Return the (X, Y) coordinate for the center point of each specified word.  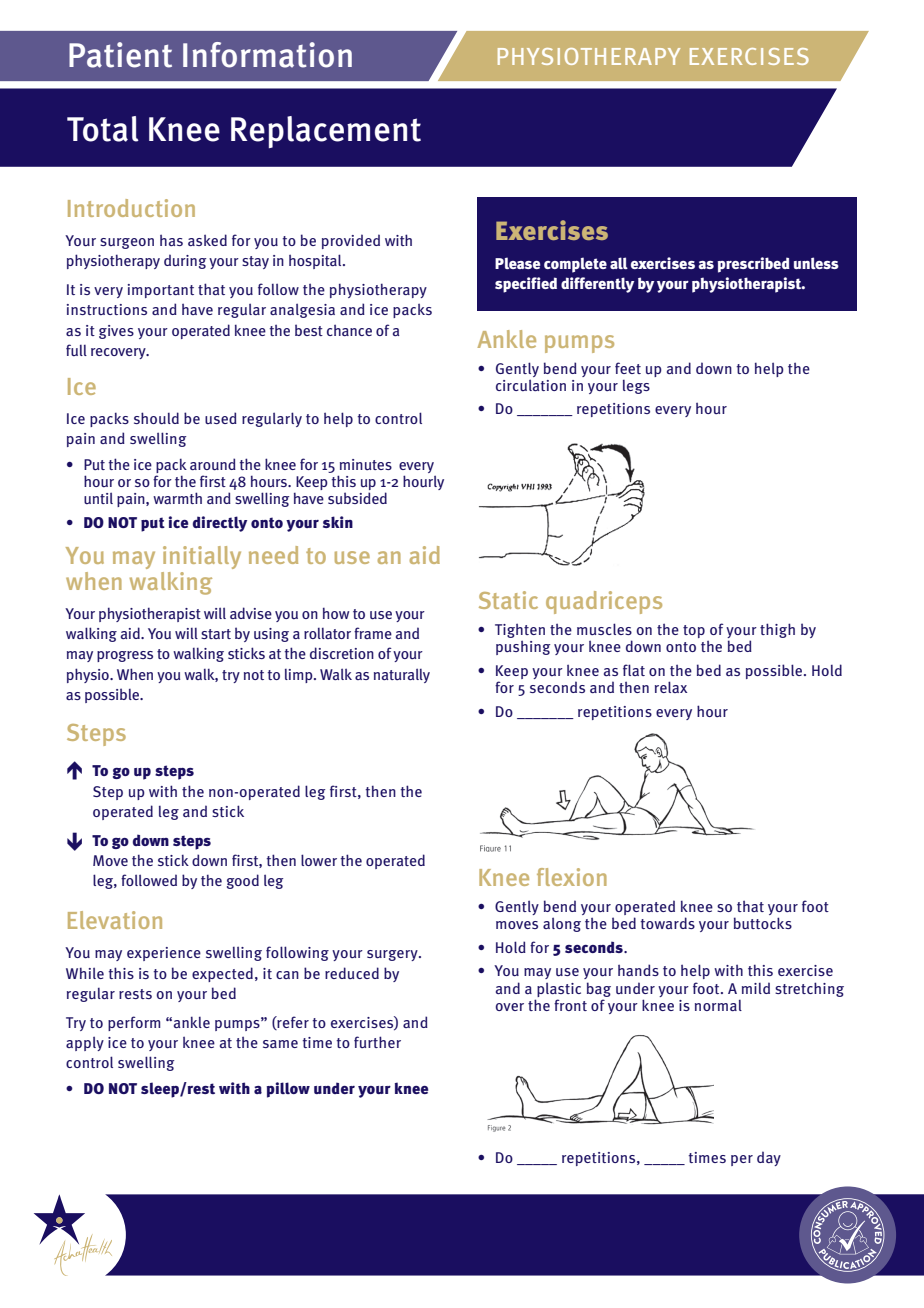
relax (671, 687)
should (156, 418)
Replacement (326, 132)
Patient (120, 55)
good (243, 881)
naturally (402, 675)
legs (636, 387)
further (377, 1042)
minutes (366, 464)
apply (85, 1043)
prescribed (754, 265)
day (769, 1158)
